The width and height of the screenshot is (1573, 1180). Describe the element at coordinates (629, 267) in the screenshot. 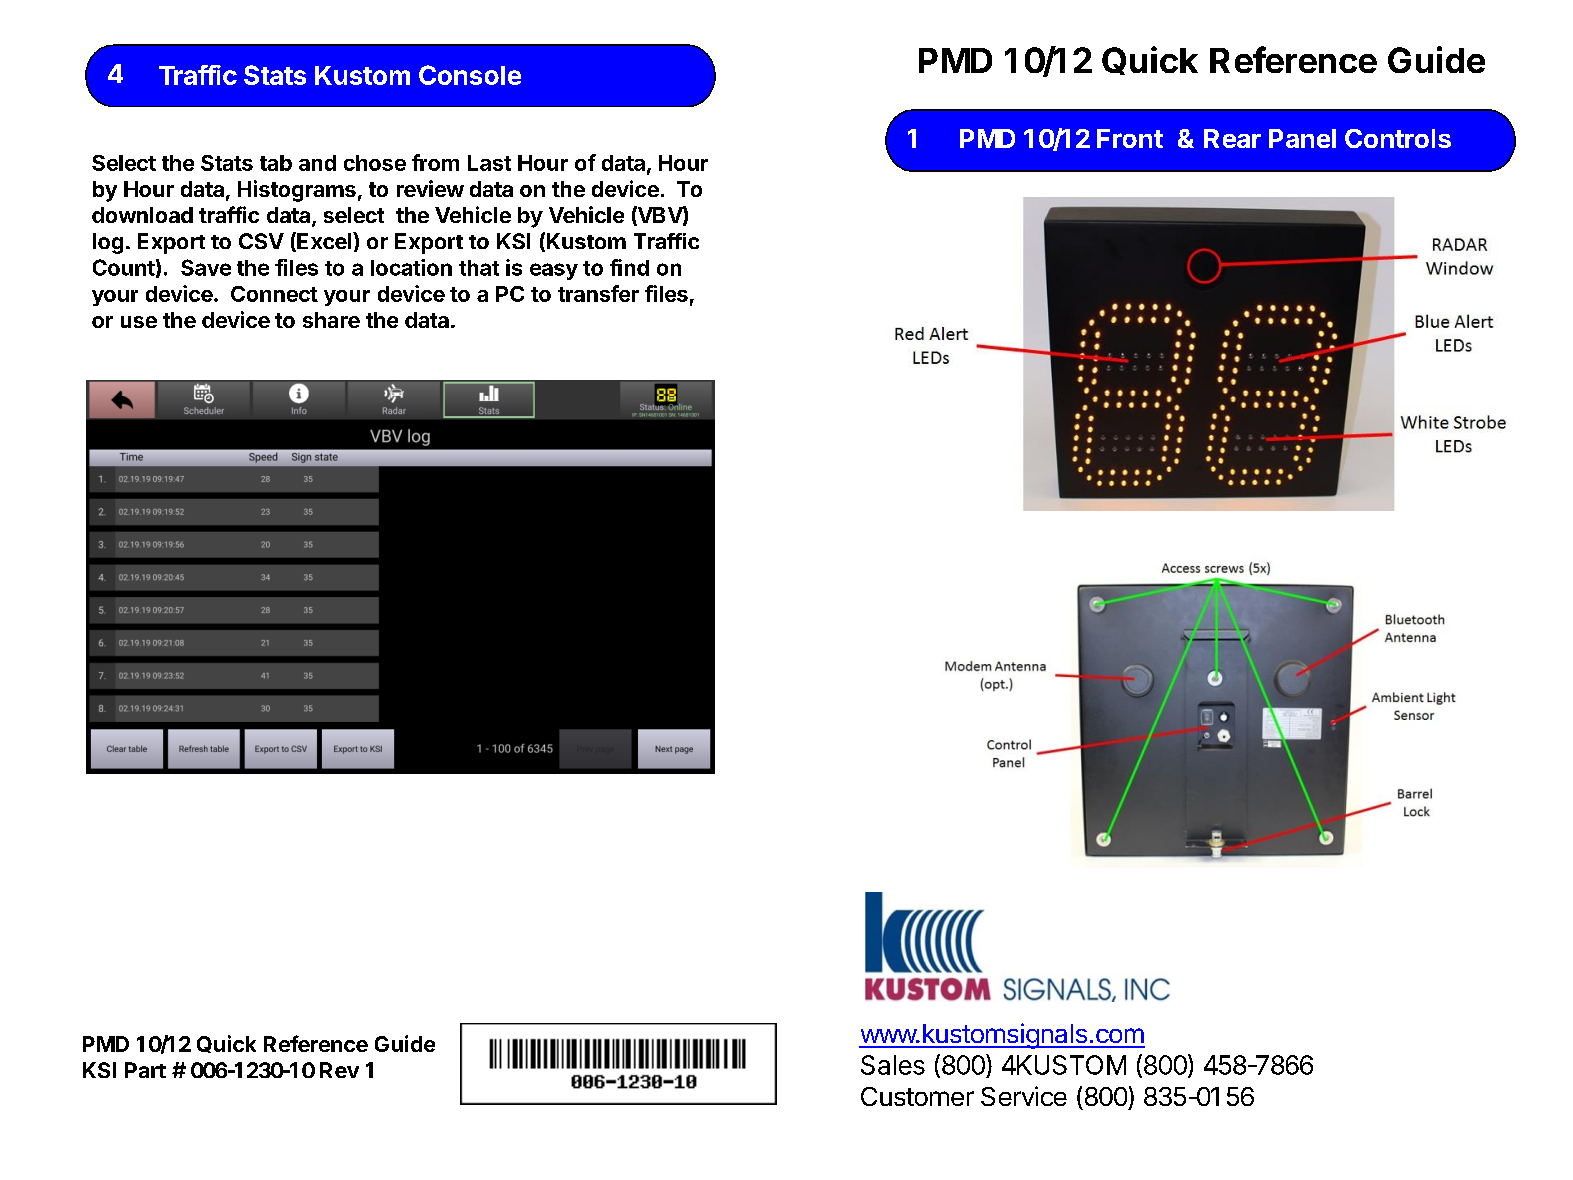

I see `find` at that location.
